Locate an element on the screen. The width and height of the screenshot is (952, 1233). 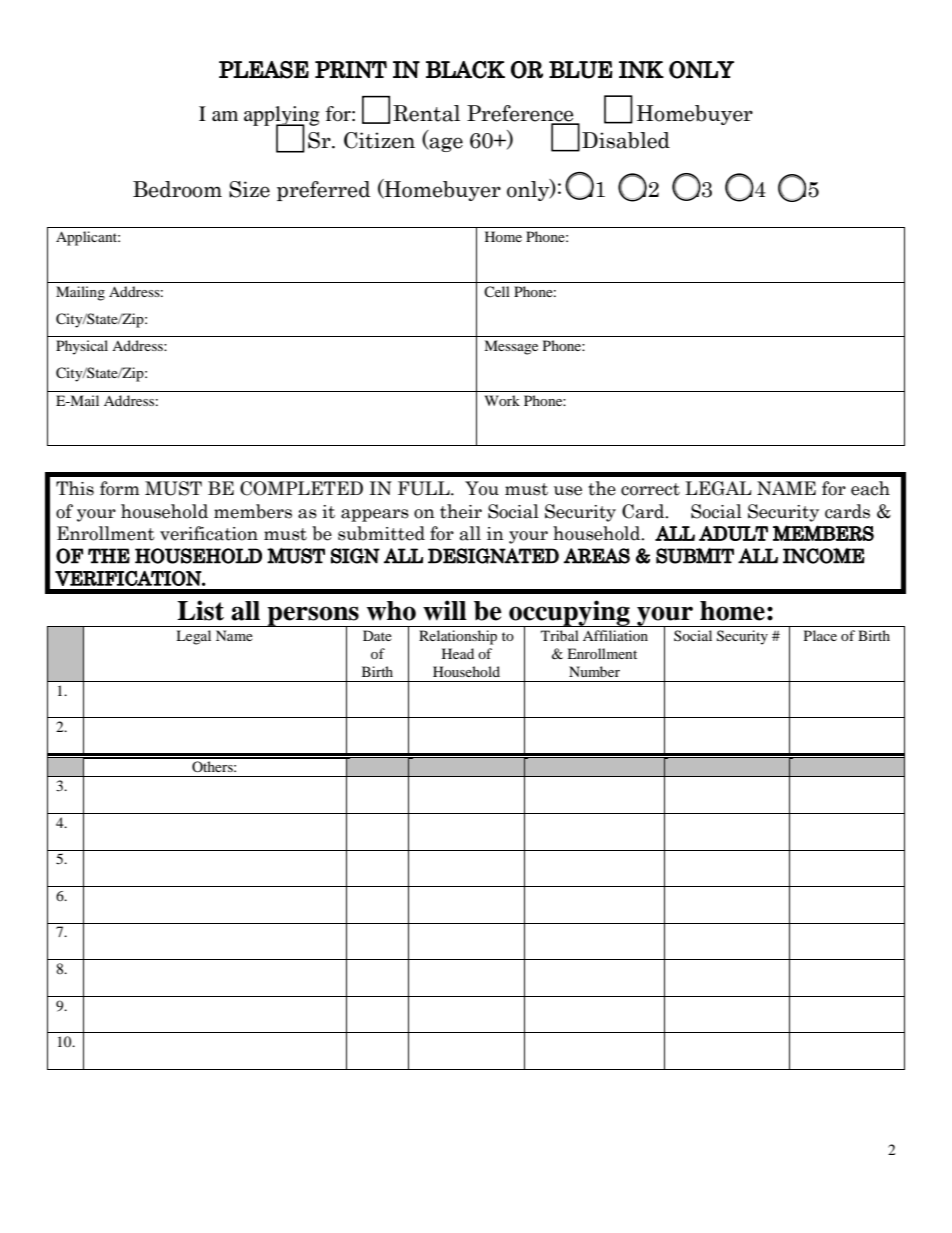
Message is located at coordinates (511, 347).
